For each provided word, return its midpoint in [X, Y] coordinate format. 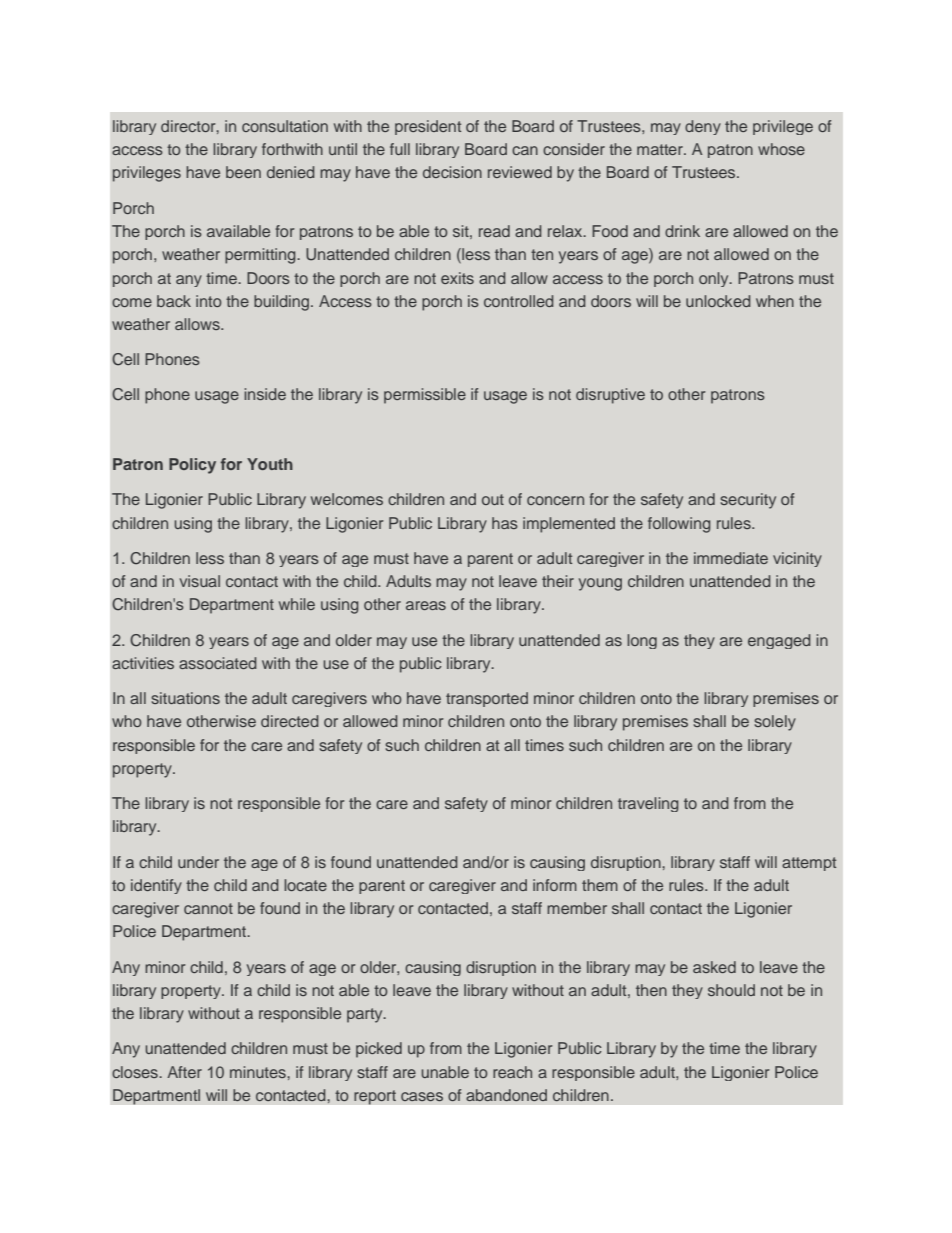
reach [512, 1072]
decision [452, 172]
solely [775, 723]
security [748, 501]
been [243, 172]
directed [290, 721]
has [505, 523]
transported [487, 699]
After [184, 1072]
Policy [192, 466]
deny [703, 127]
